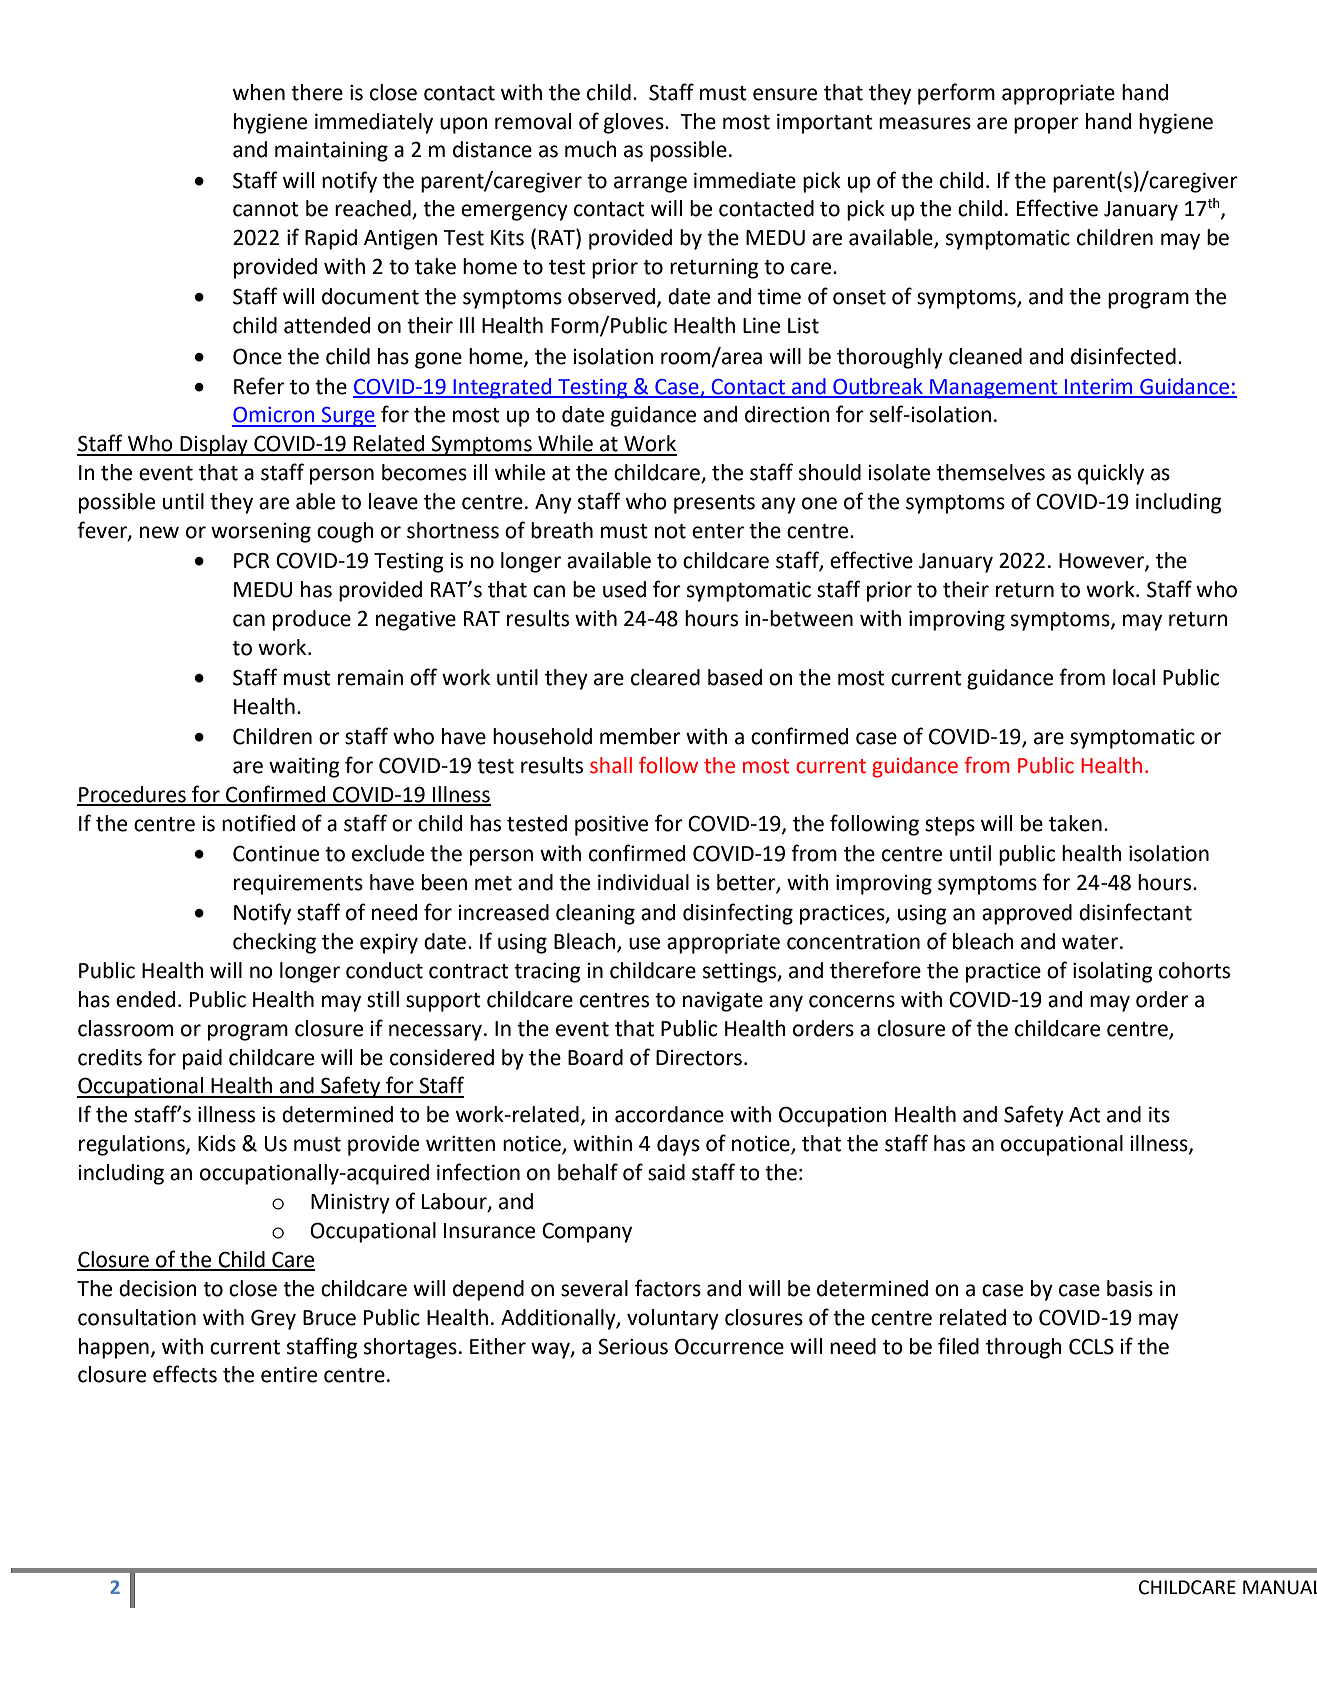 The image size is (1317, 1704). What do you see at coordinates (635, 123) in the screenshot?
I see `gloves` at bounding box center [635, 123].
